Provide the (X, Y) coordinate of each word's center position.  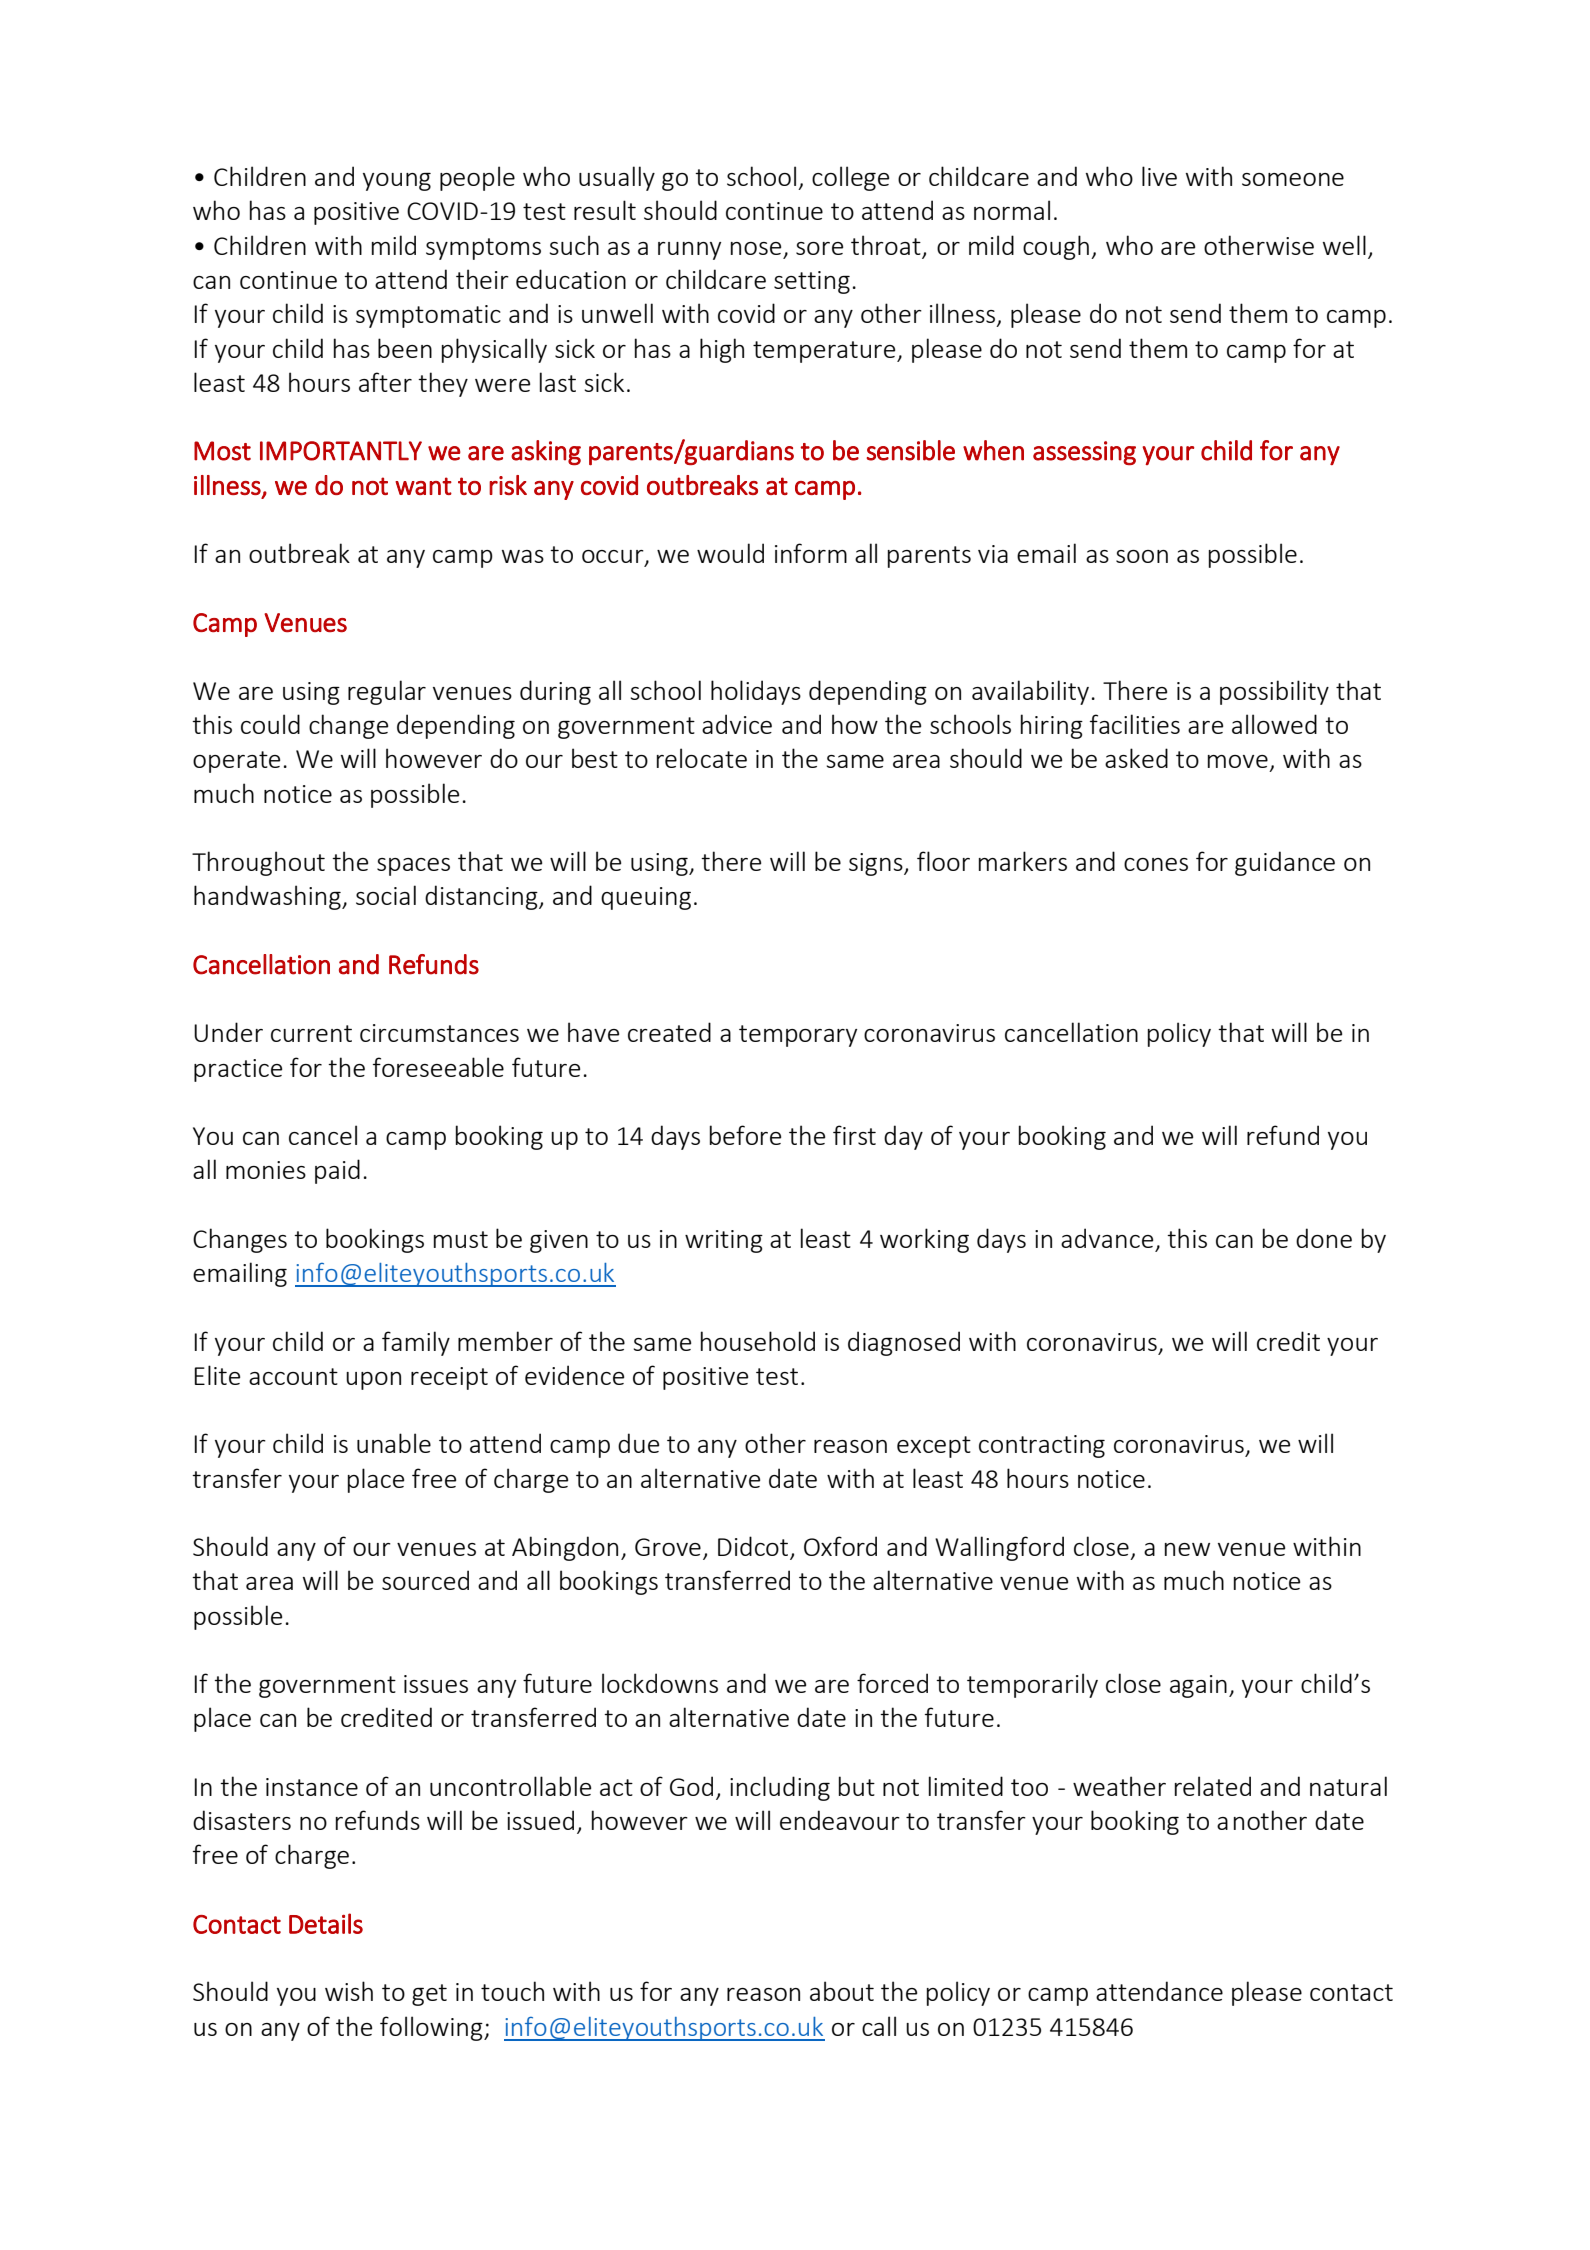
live (1159, 176)
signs (877, 864)
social (386, 895)
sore (819, 248)
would (730, 553)
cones (1156, 864)
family (416, 1343)
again (1198, 1686)
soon (1142, 556)
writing (724, 1241)
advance (1107, 1238)
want (423, 486)
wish (349, 1991)
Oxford (840, 1546)
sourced (425, 1580)
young (397, 182)
